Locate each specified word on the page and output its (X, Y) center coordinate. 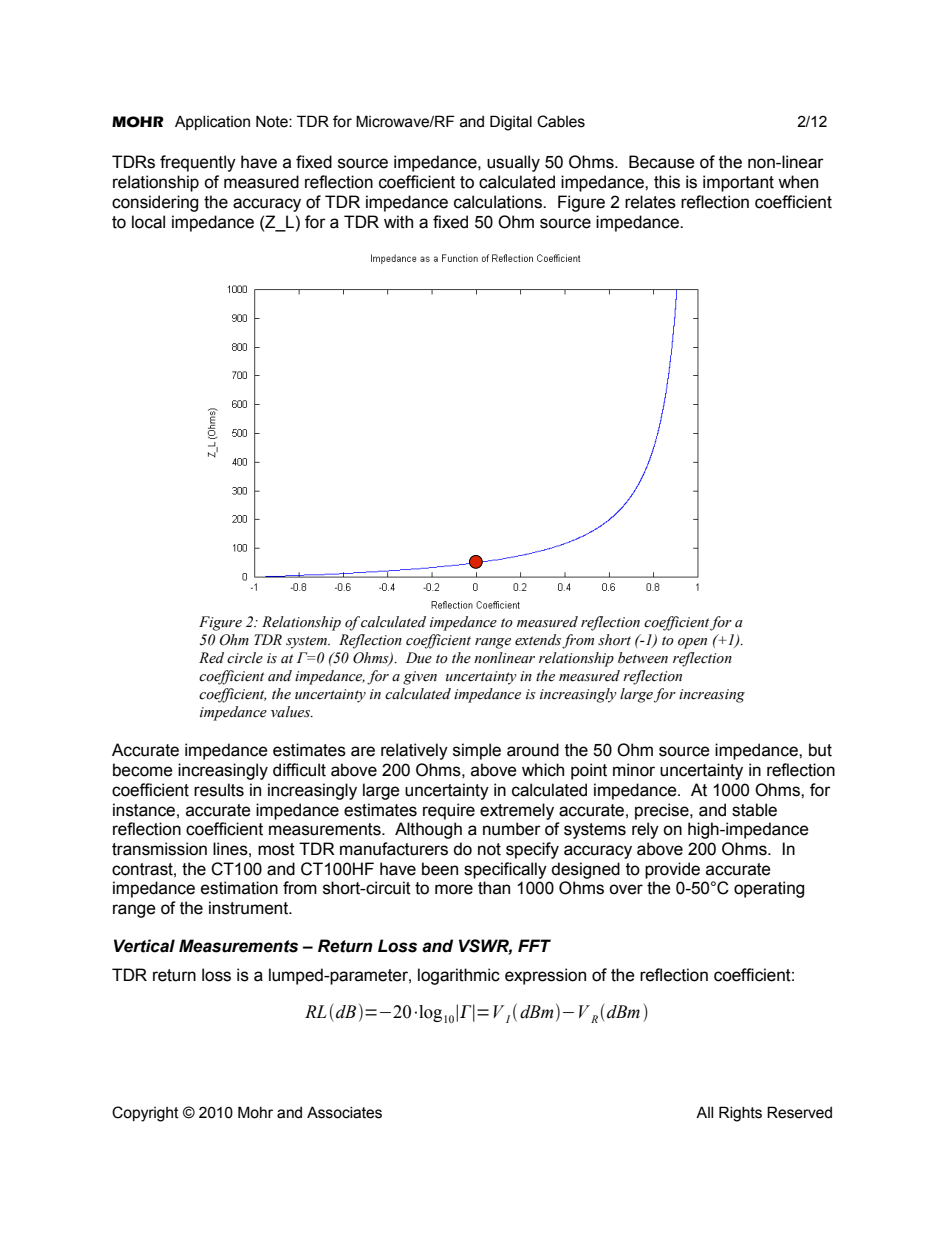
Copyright (145, 1114)
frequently (198, 163)
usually (513, 163)
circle (245, 658)
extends (539, 641)
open (692, 643)
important (738, 183)
